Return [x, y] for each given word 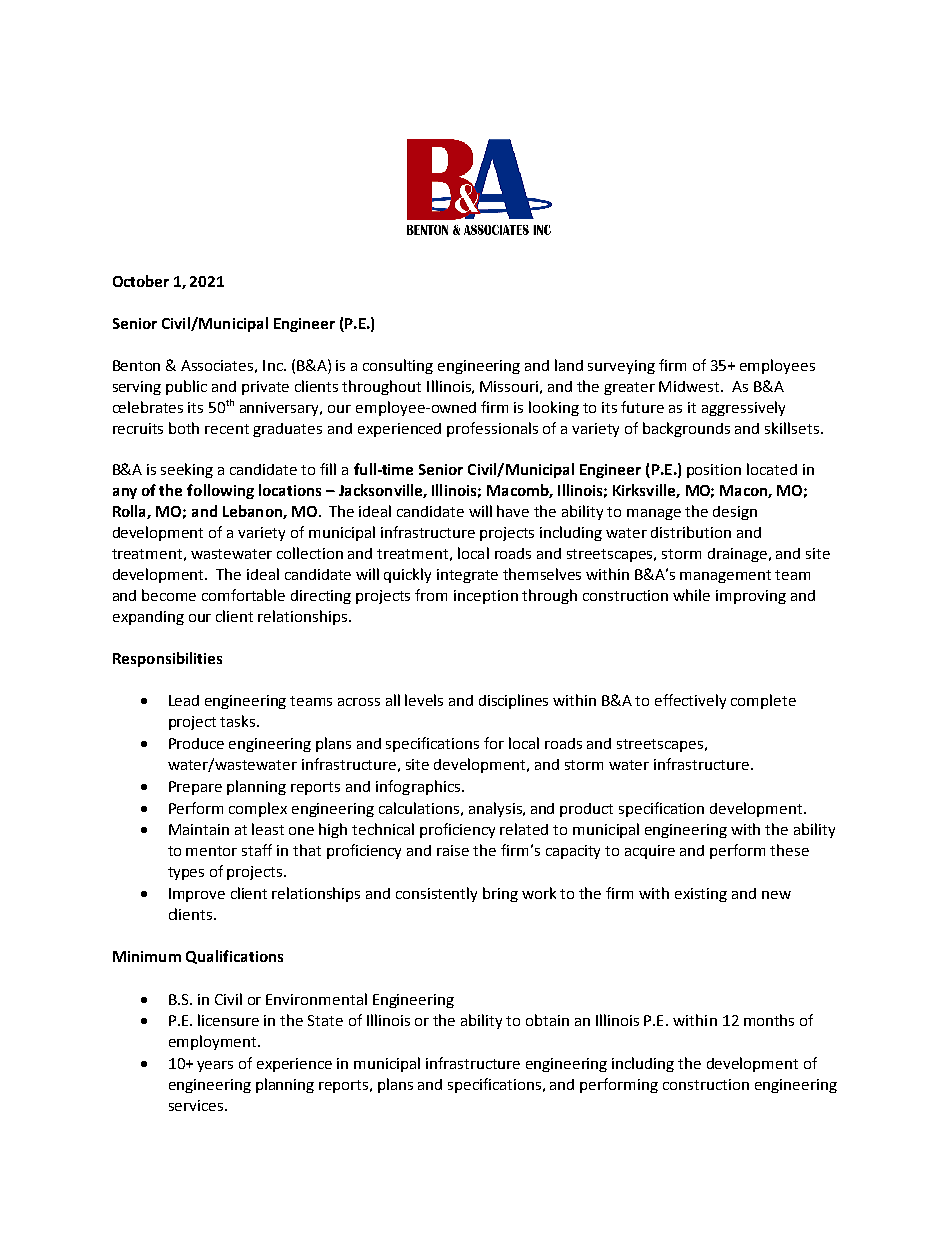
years [215, 1066]
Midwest [690, 386]
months [769, 1020]
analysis [497, 809]
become [169, 595]
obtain [547, 1020]
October [141, 281]
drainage [739, 555]
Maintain [199, 829]
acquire [650, 852]
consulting [398, 366]
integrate [467, 576]
